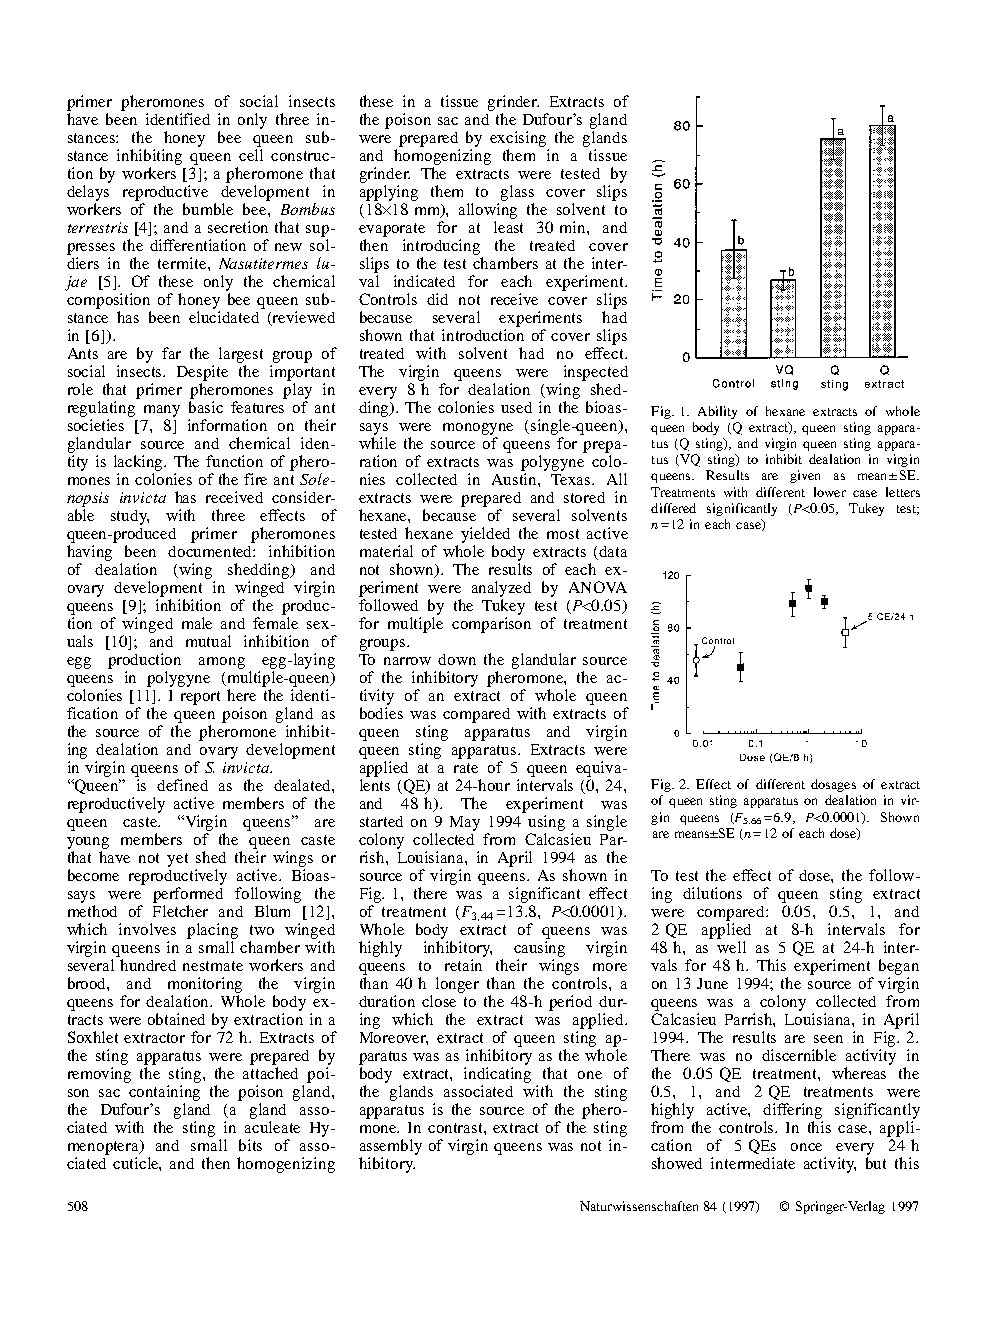 The image size is (992, 1326). What do you see at coordinates (164, 1093) in the page?
I see `containing` at bounding box center [164, 1093].
